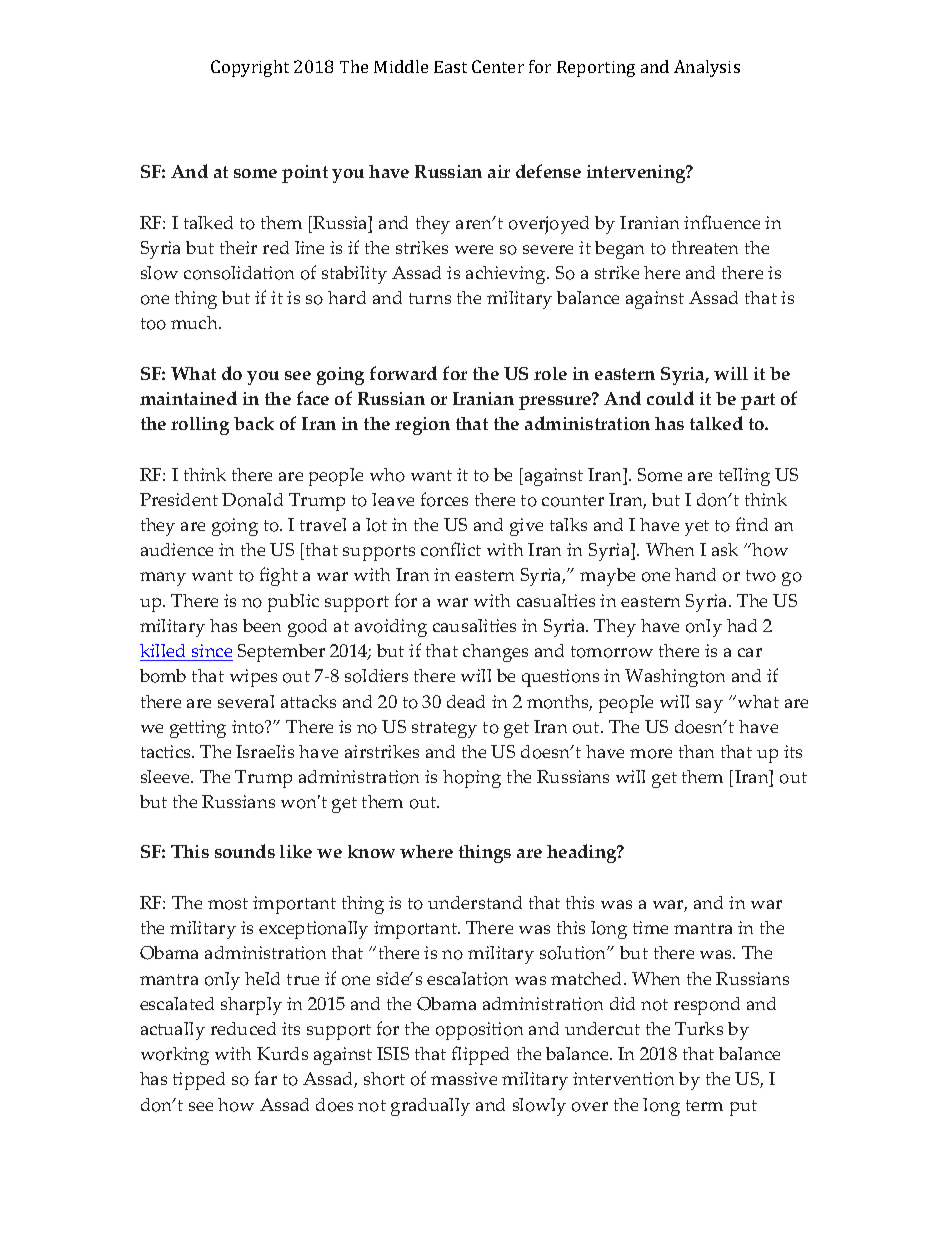 The image size is (952, 1233). Describe the element at coordinates (250, 68) in the image. I see `Copyright` at that location.
